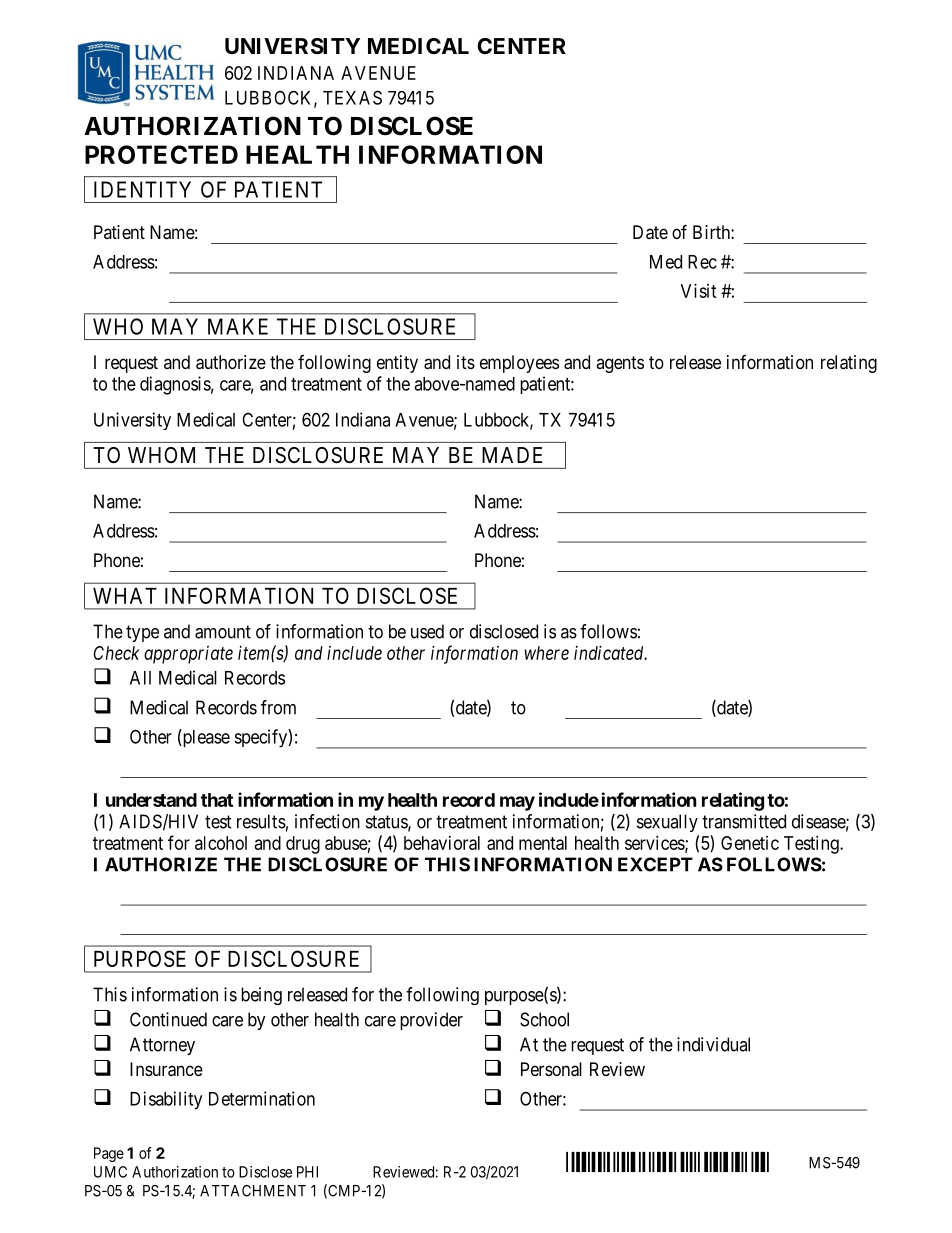 The height and width of the screenshot is (1233, 952). I want to click on that, so click(217, 800).
